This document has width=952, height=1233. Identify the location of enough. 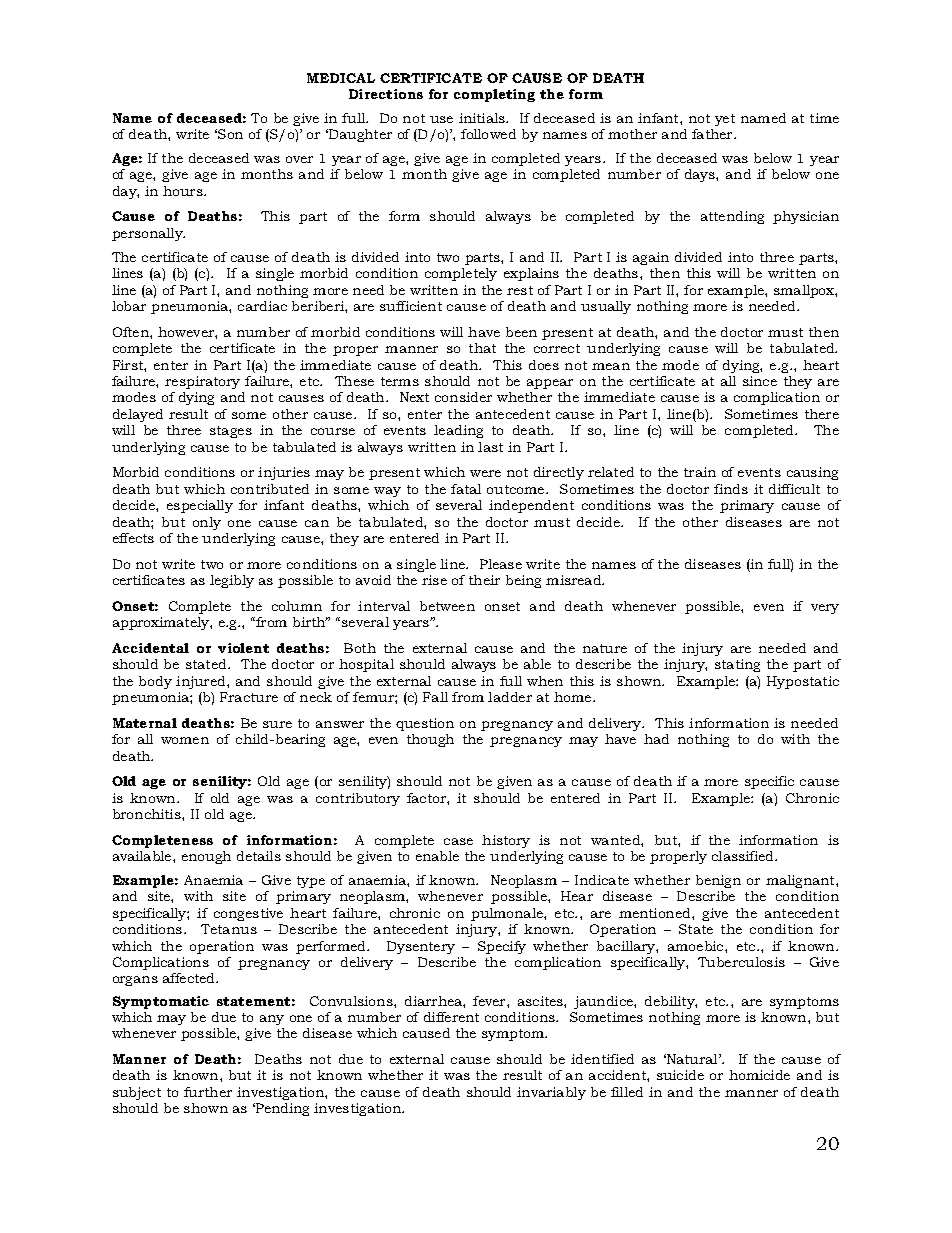
(206, 857).
